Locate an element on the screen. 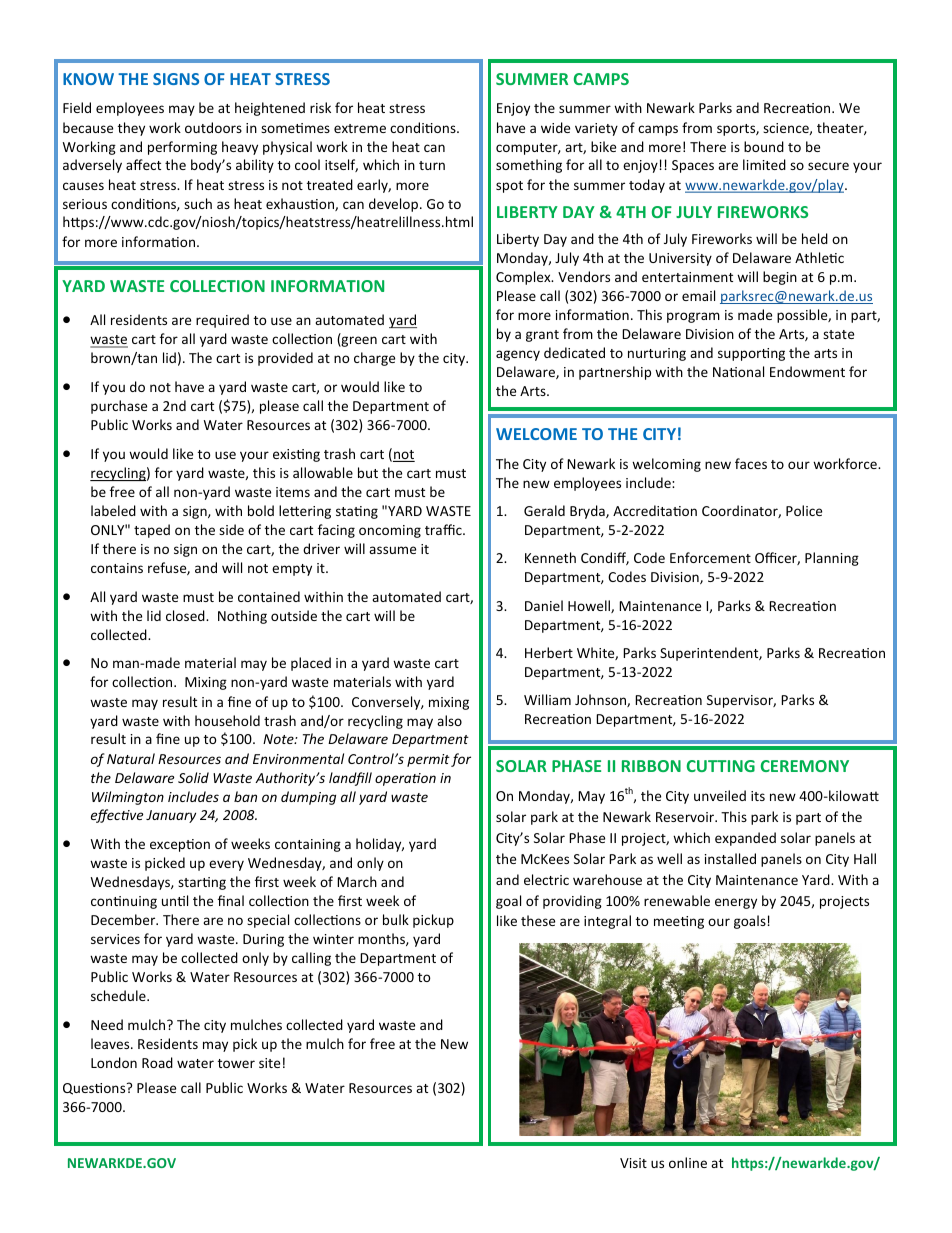 This screenshot has width=952, height=1233. wide is located at coordinates (555, 127).
